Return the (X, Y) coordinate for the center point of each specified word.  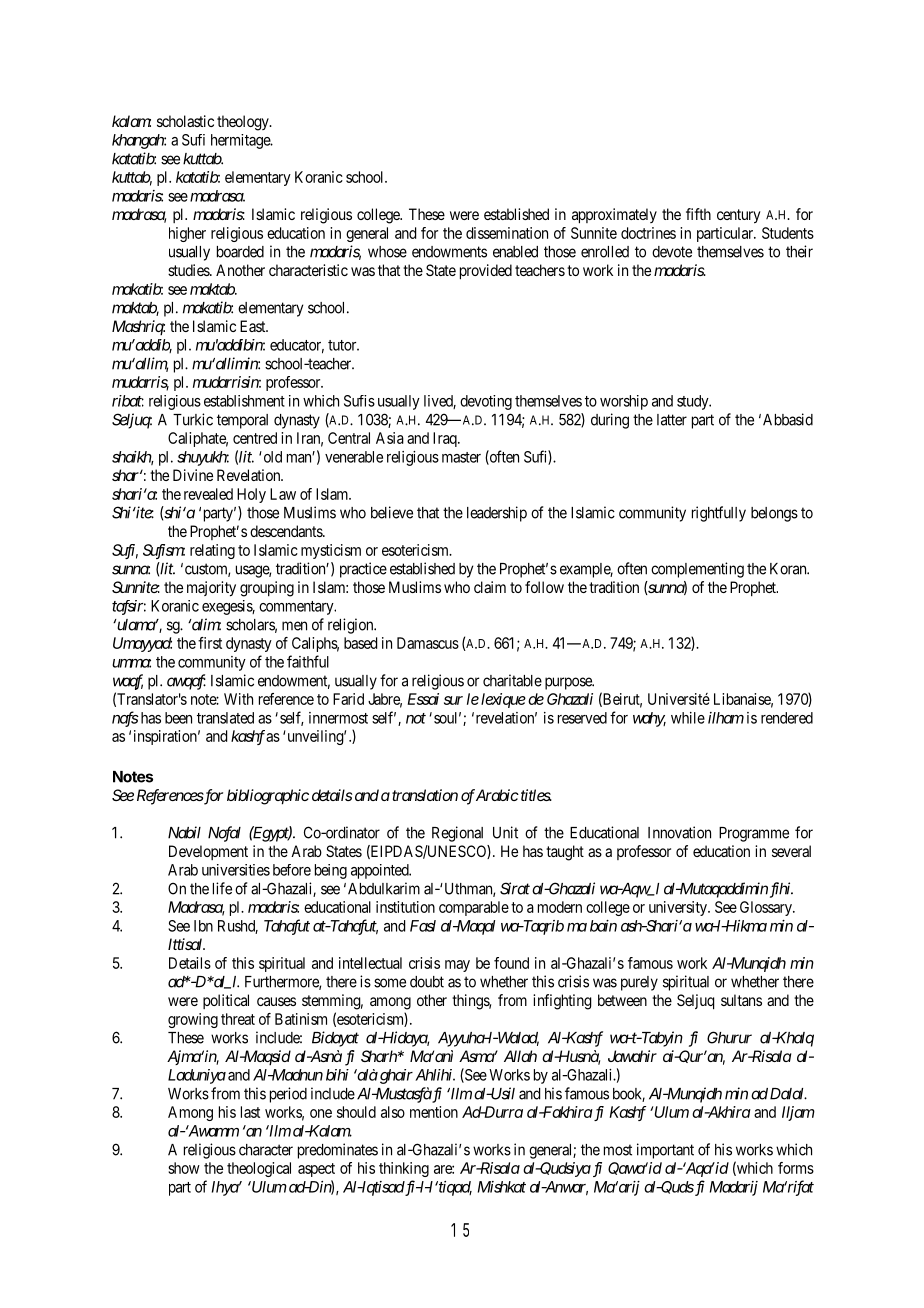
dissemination (507, 233)
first (210, 643)
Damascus (428, 643)
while (688, 718)
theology (244, 123)
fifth (698, 214)
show (184, 1168)
